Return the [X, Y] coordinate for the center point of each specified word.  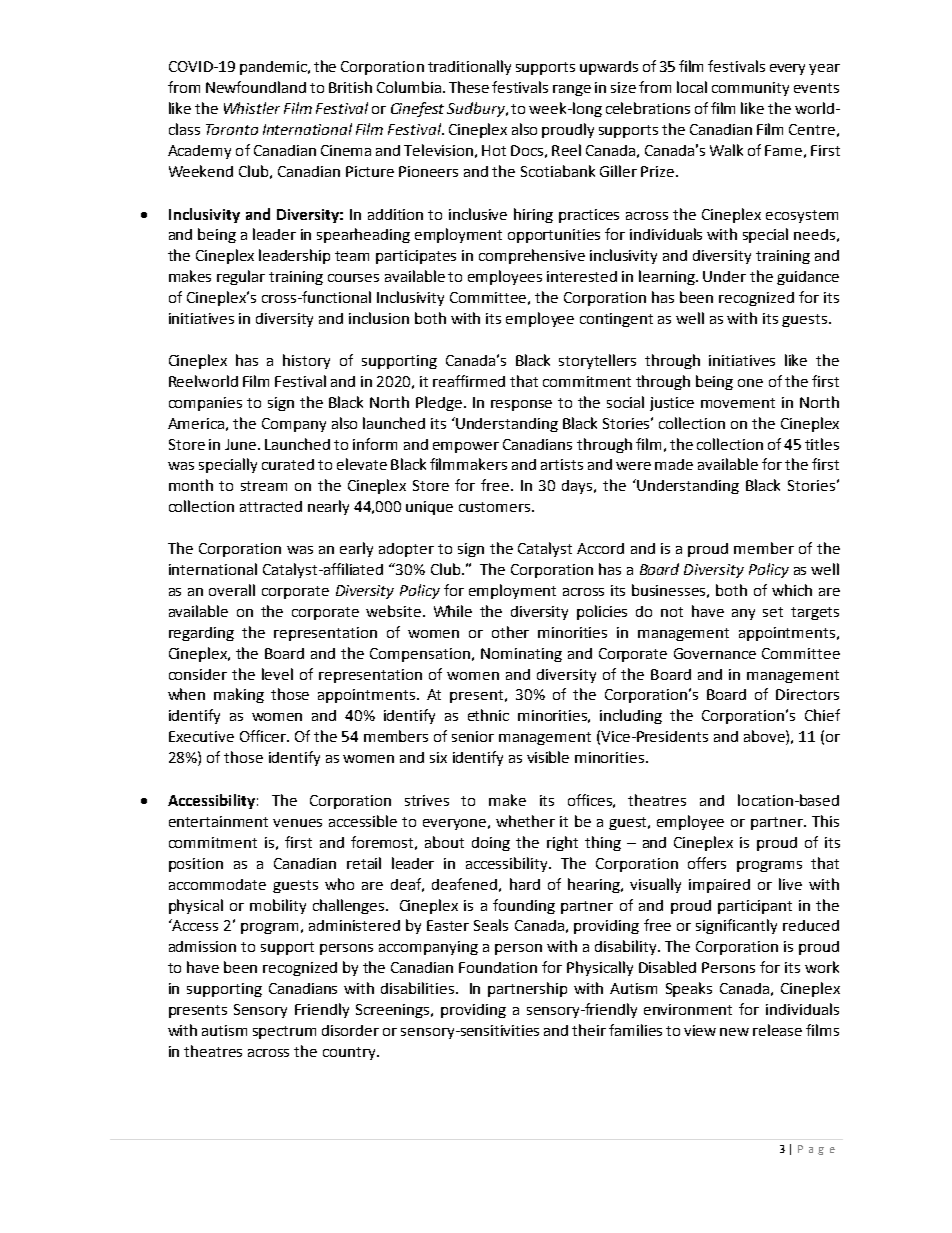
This [825, 821]
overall [232, 590]
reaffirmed [469, 381]
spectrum [284, 1032]
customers [496, 507]
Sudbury [477, 109]
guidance [808, 278]
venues [297, 823]
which [792, 590]
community [750, 89]
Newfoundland [256, 87]
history [306, 361]
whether [525, 821]
